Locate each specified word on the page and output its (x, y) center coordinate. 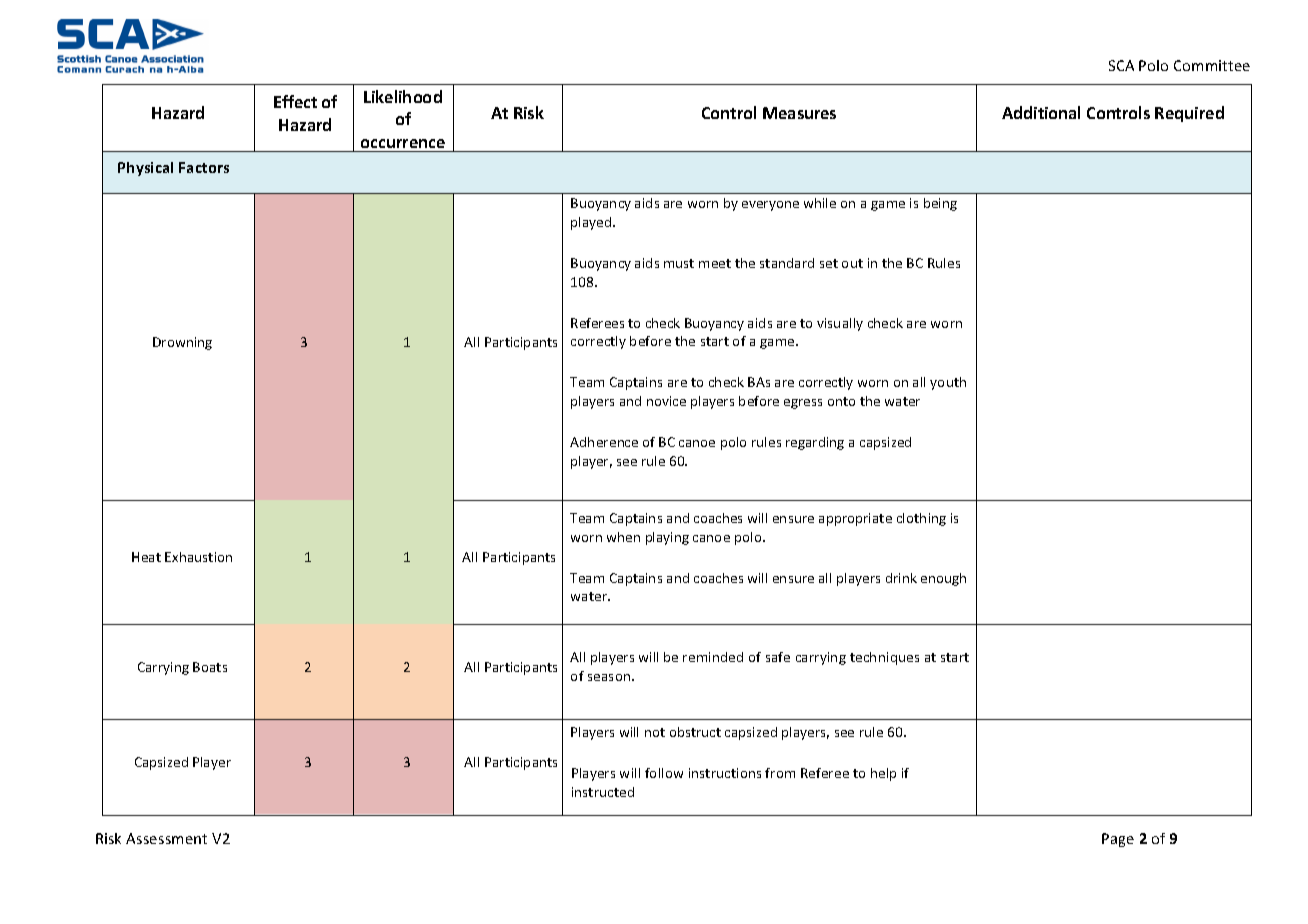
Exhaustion (198, 557)
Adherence (604, 442)
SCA (1121, 65)
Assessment (166, 838)
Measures (799, 113)
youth (948, 383)
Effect (295, 101)
